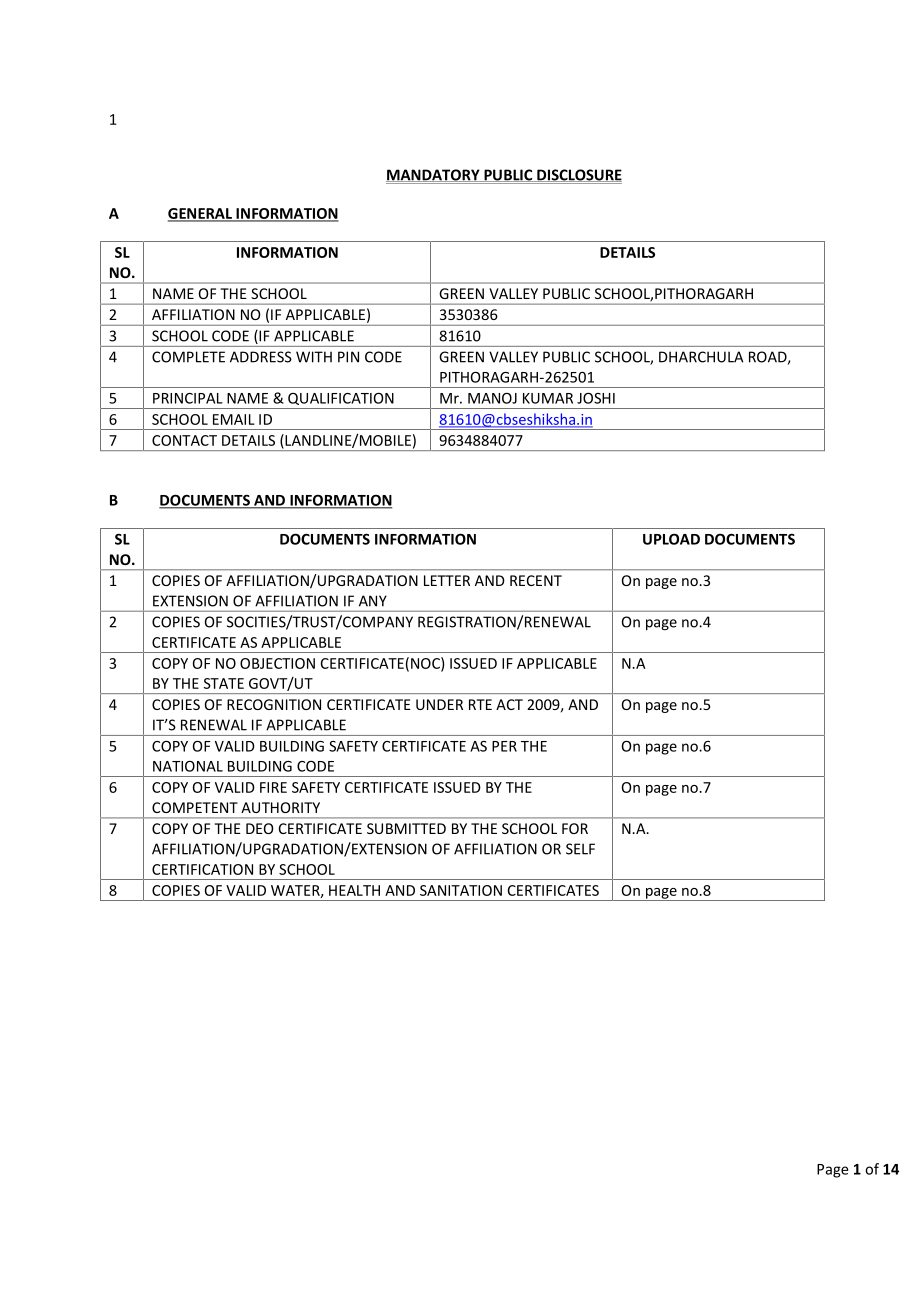 The width and height of the screenshot is (924, 1308). What do you see at coordinates (596, 398) in the screenshot?
I see `JOSHI` at bounding box center [596, 398].
